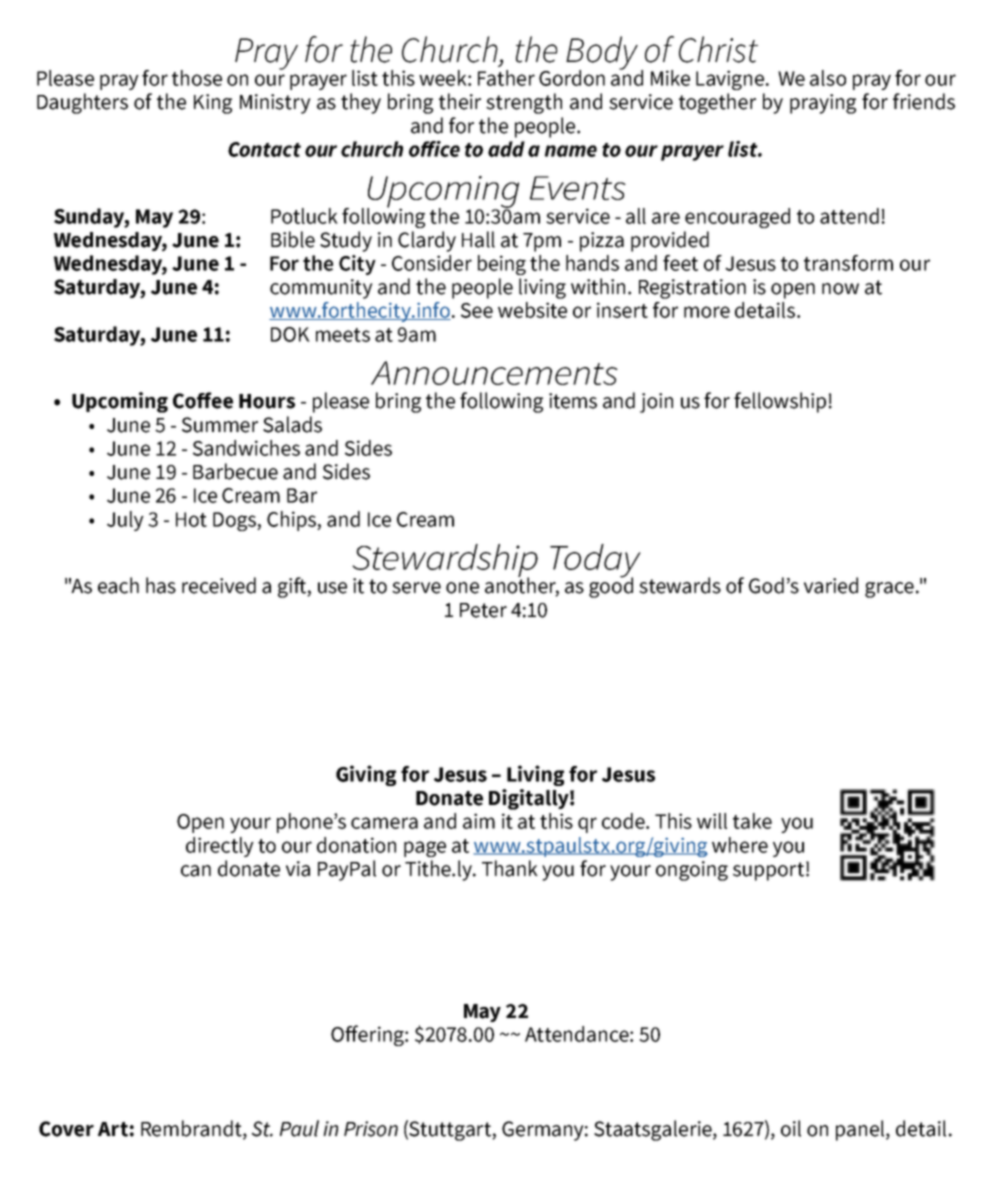  What do you see at coordinates (752, 821) in the screenshot?
I see `take` at bounding box center [752, 821].
